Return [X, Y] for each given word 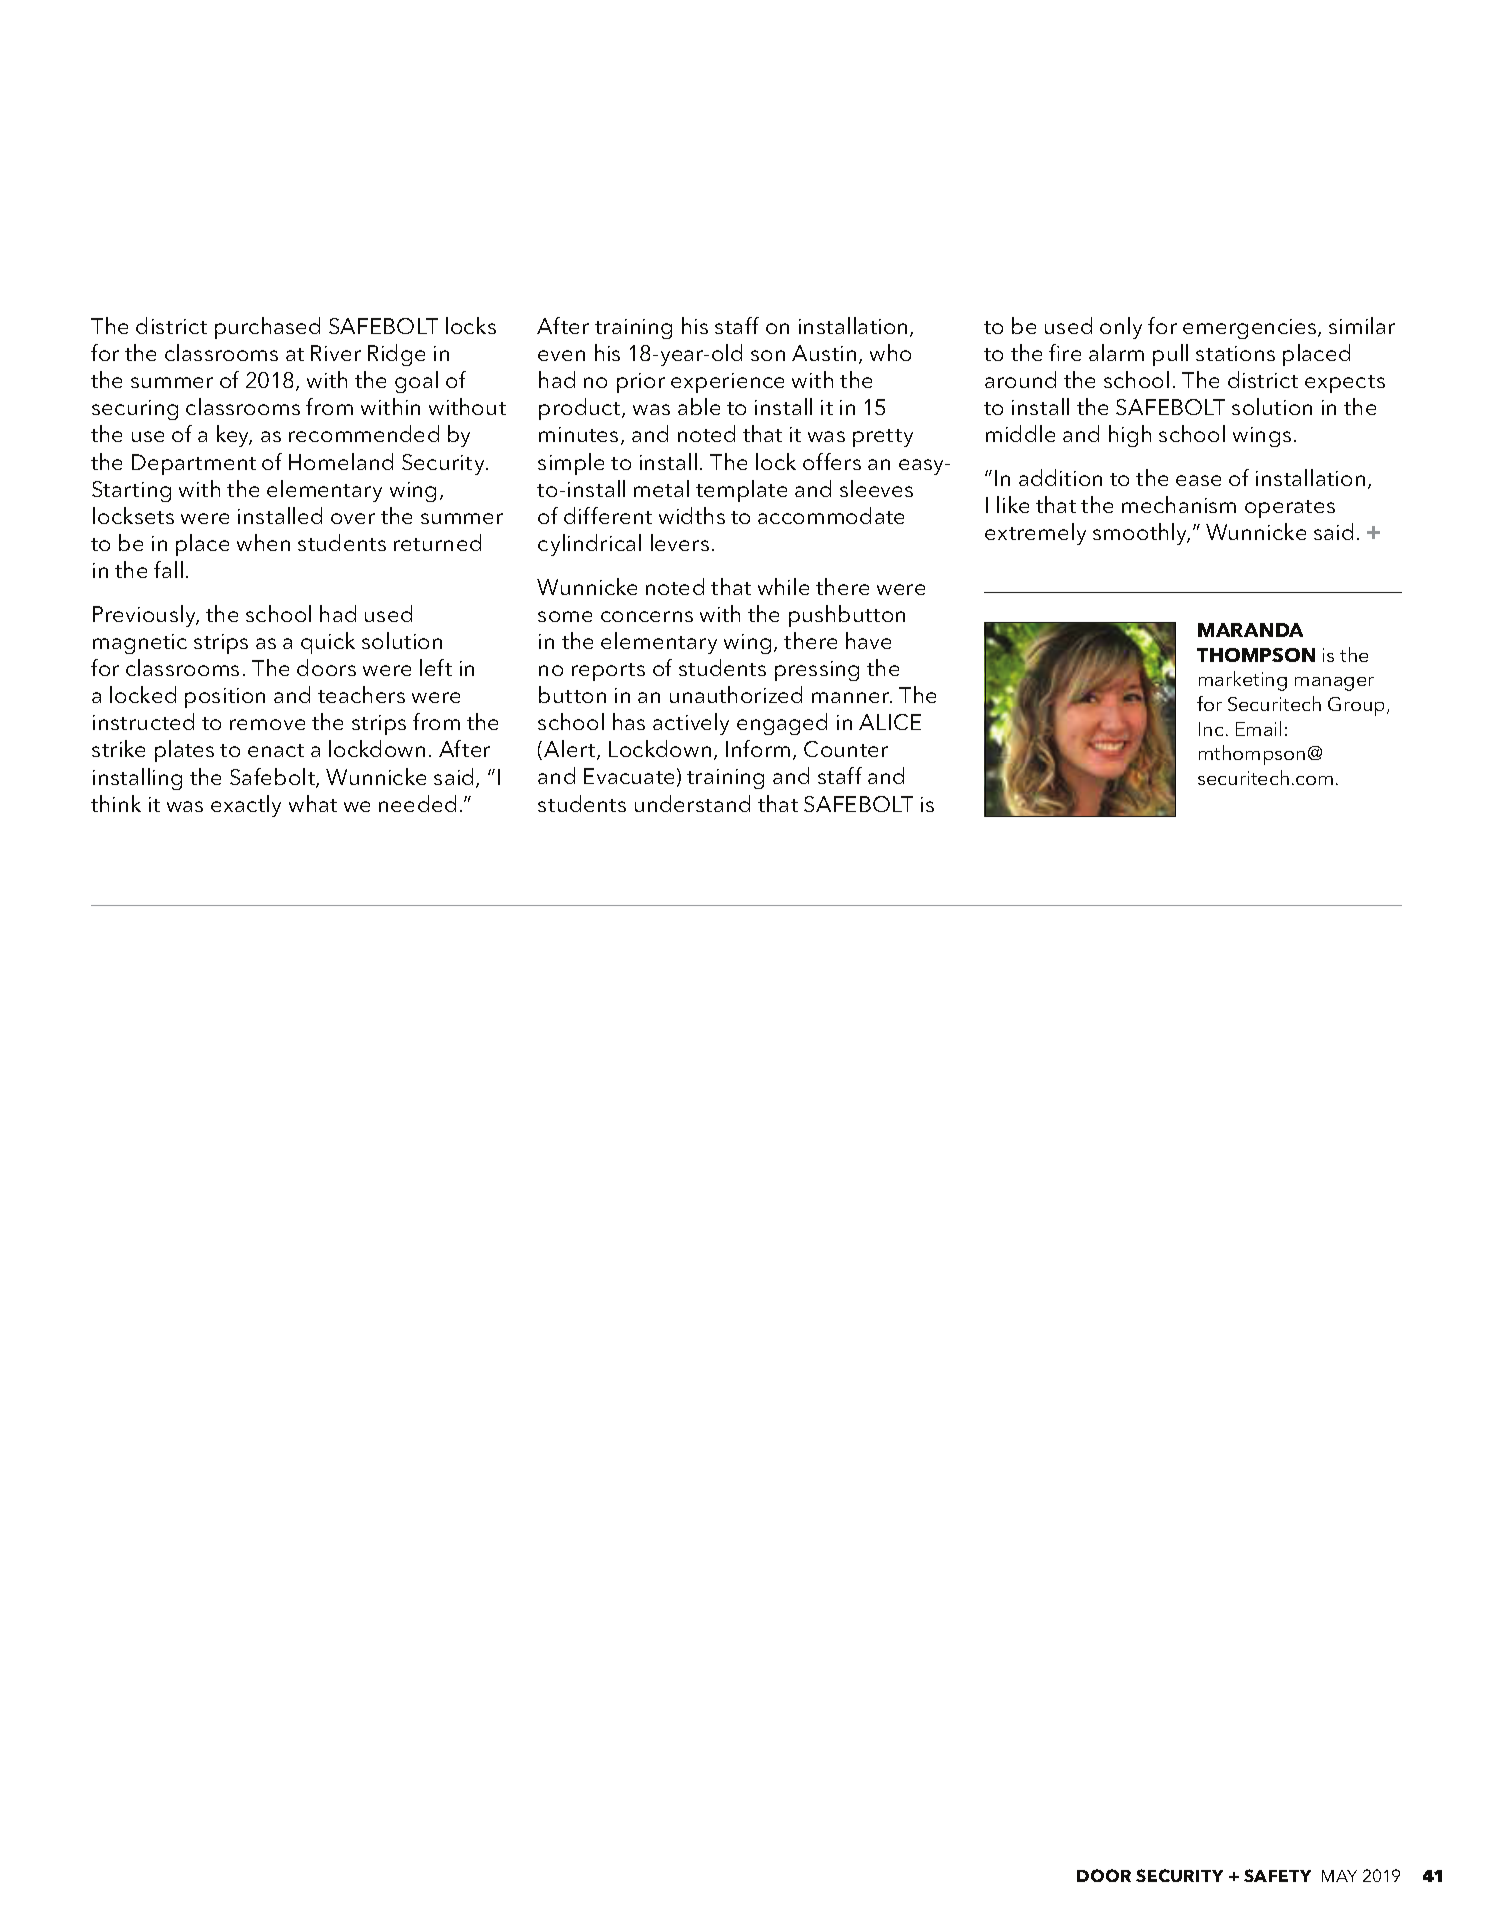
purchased [267, 328]
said [453, 776]
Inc [1211, 729]
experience [727, 383]
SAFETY [1277, 1875]
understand [692, 803]
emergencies [1251, 329]
